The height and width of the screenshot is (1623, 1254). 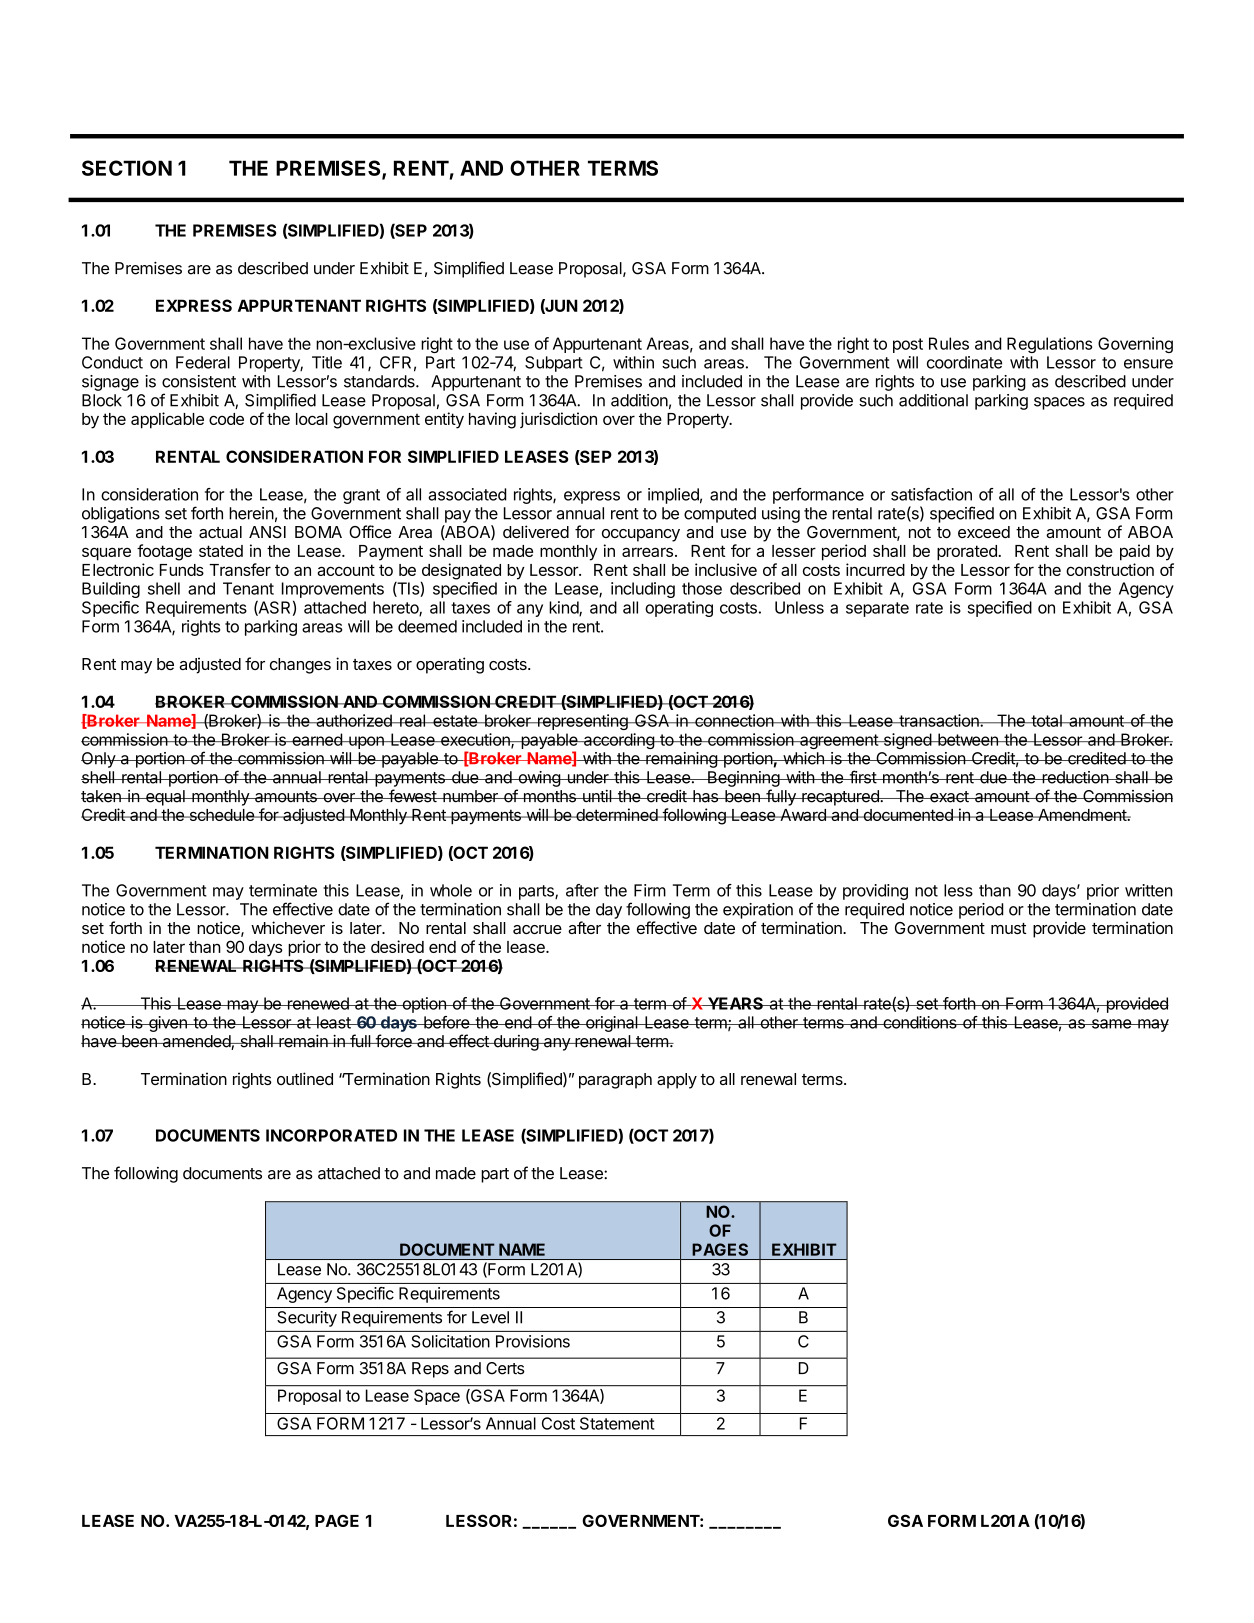 I want to click on Statement, so click(x=617, y=1423).
